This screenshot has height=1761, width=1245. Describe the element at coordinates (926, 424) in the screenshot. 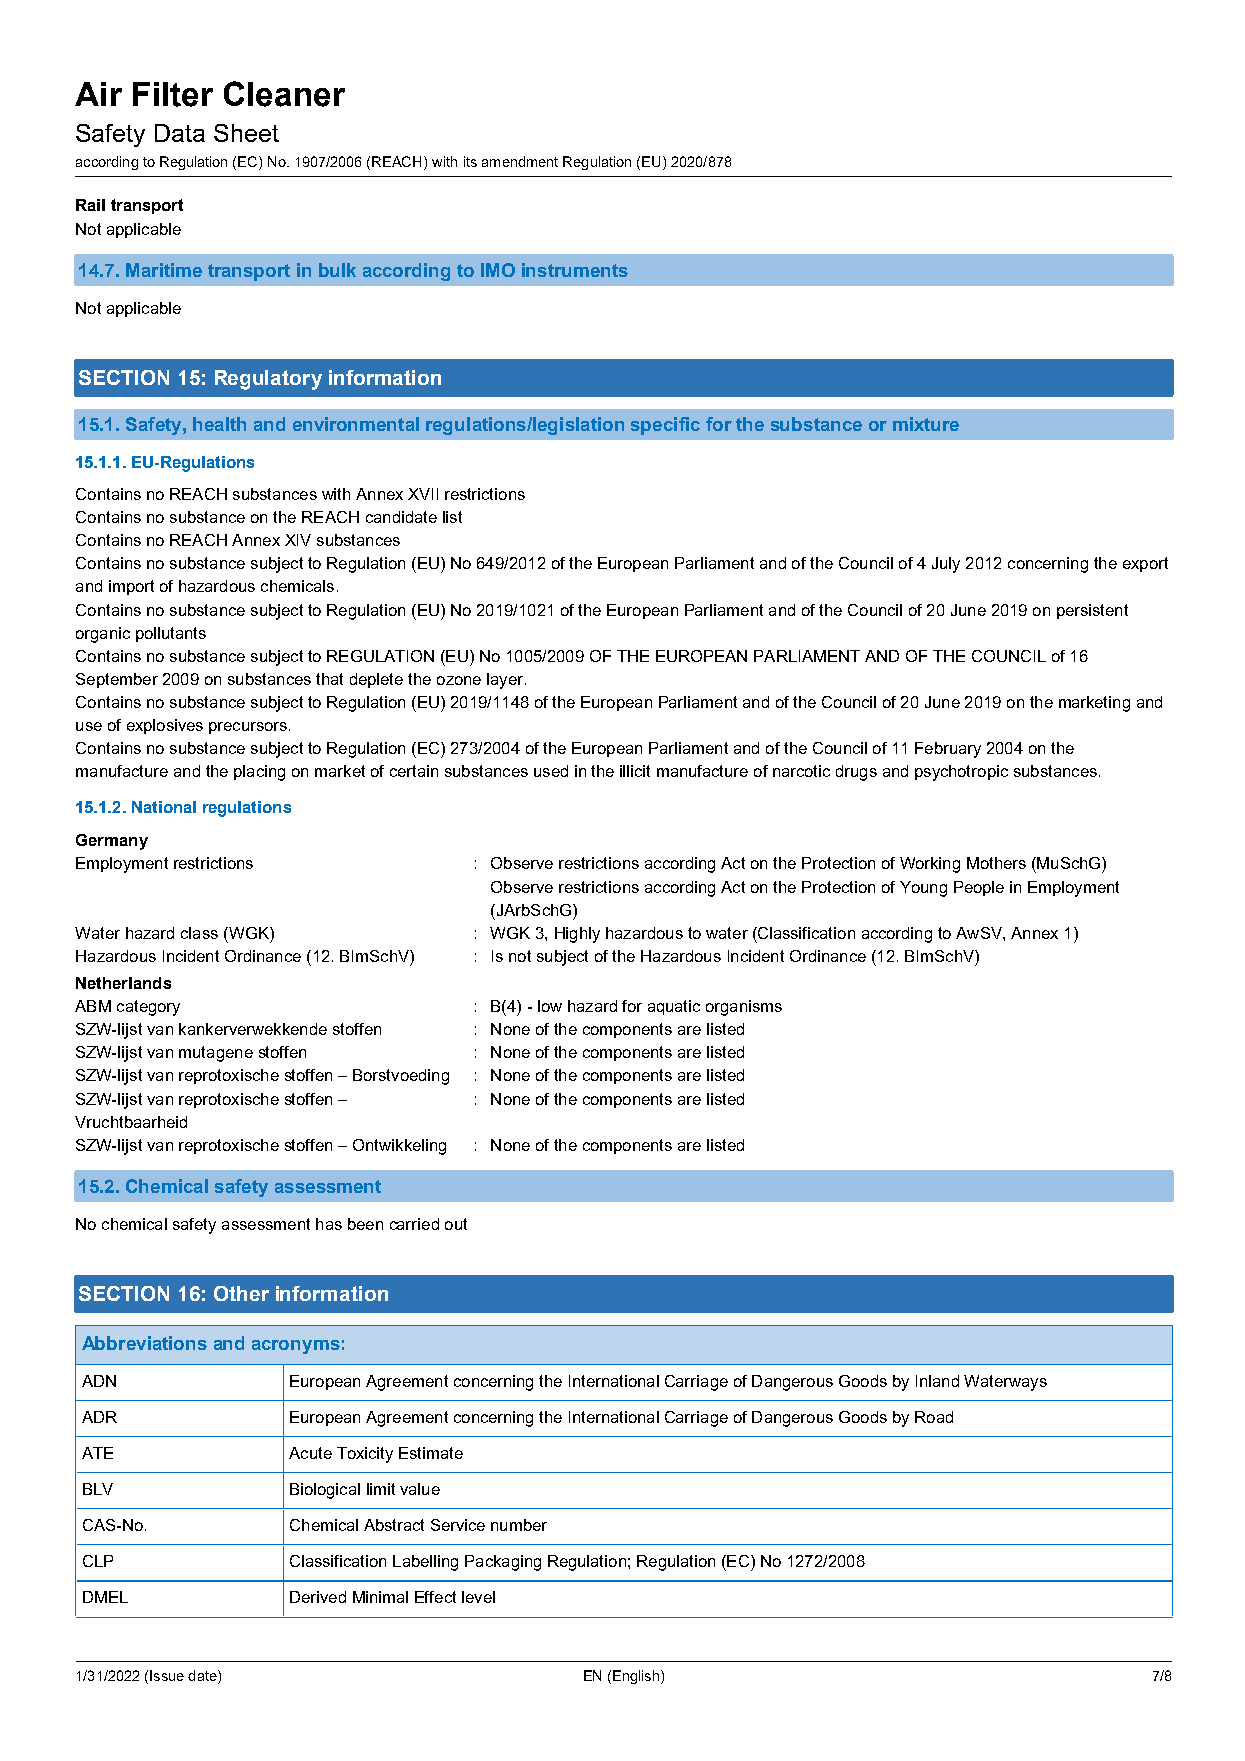

I see `mixture` at that location.
